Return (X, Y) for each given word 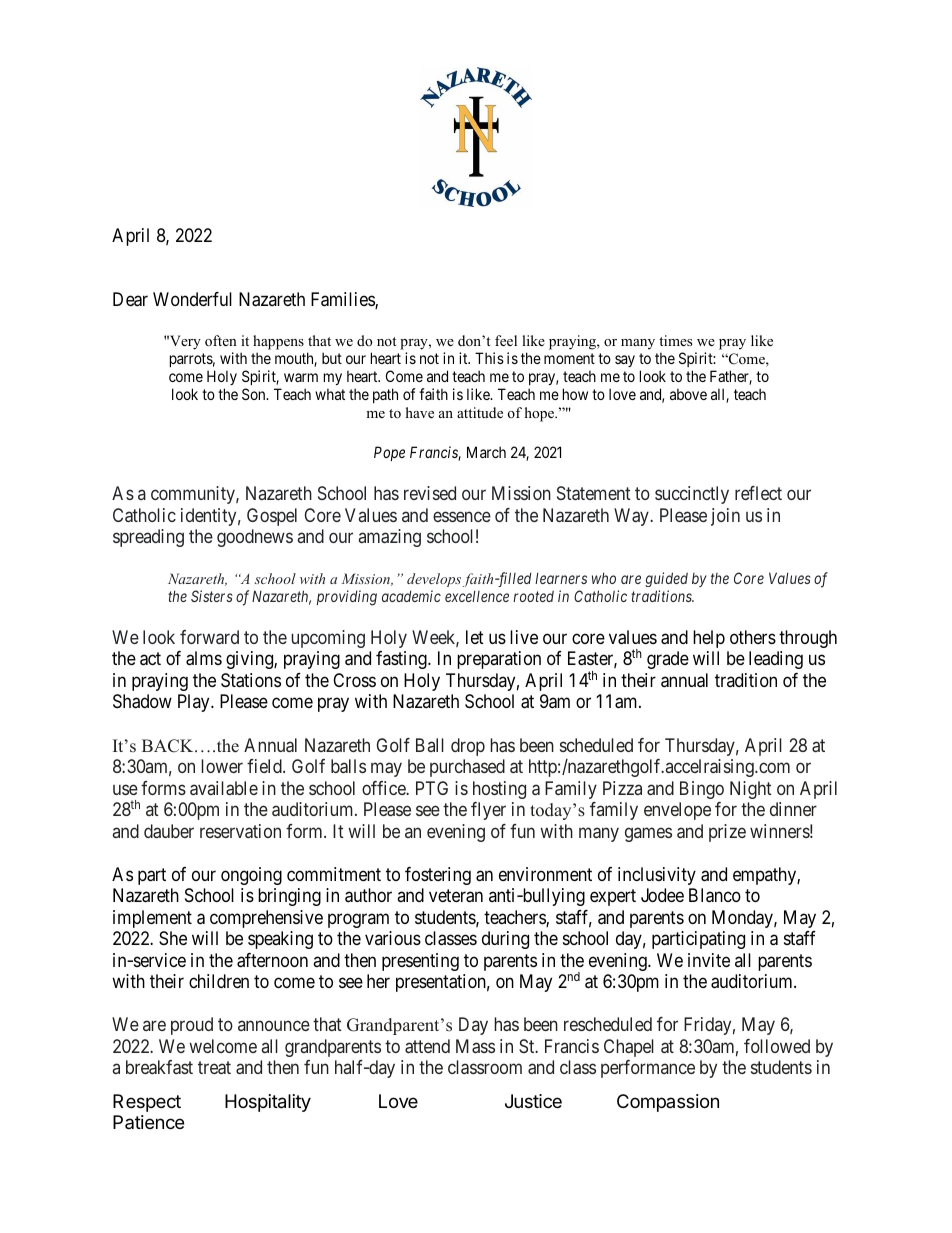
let (475, 637)
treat (214, 1067)
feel (506, 340)
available (224, 788)
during (505, 940)
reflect (758, 493)
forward (209, 637)
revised (430, 493)
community (194, 495)
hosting (499, 790)
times (675, 340)
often (221, 340)
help (709, 639)
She (173, 938)
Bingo (702, 790)
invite (709, 960)
